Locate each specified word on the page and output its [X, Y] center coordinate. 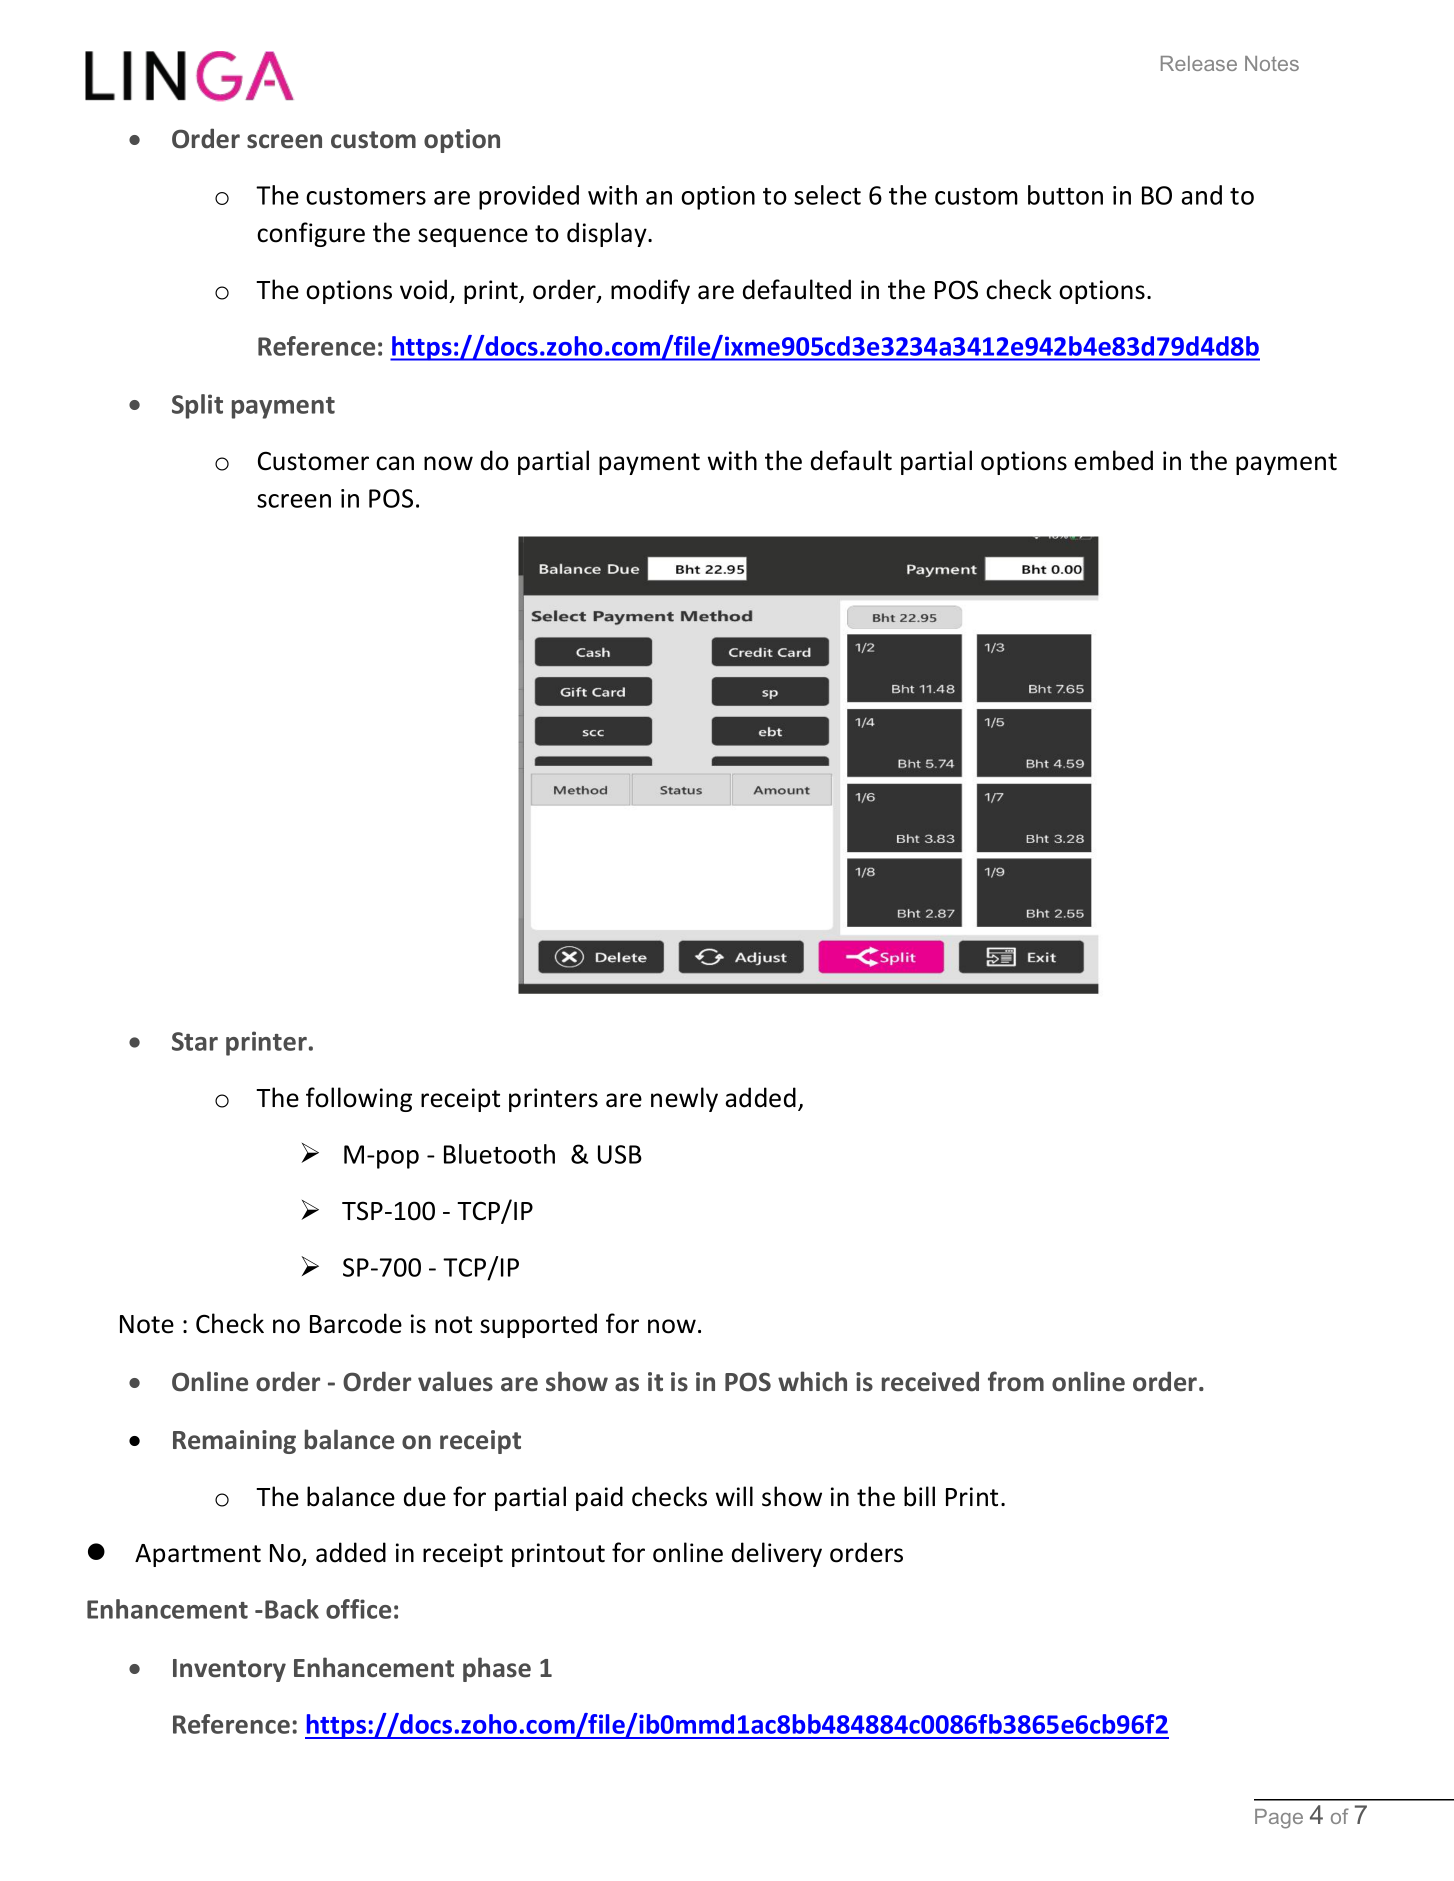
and [1202, 195]
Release [1199, 63]
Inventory [229, 1670]
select [827, 195]
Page [1279, 1819]
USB [620, 1154]
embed [1114, 460]
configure [311, 234]
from [1016, 1381]
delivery [777, 1554]
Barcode [356, 1323]
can [395, 463]
